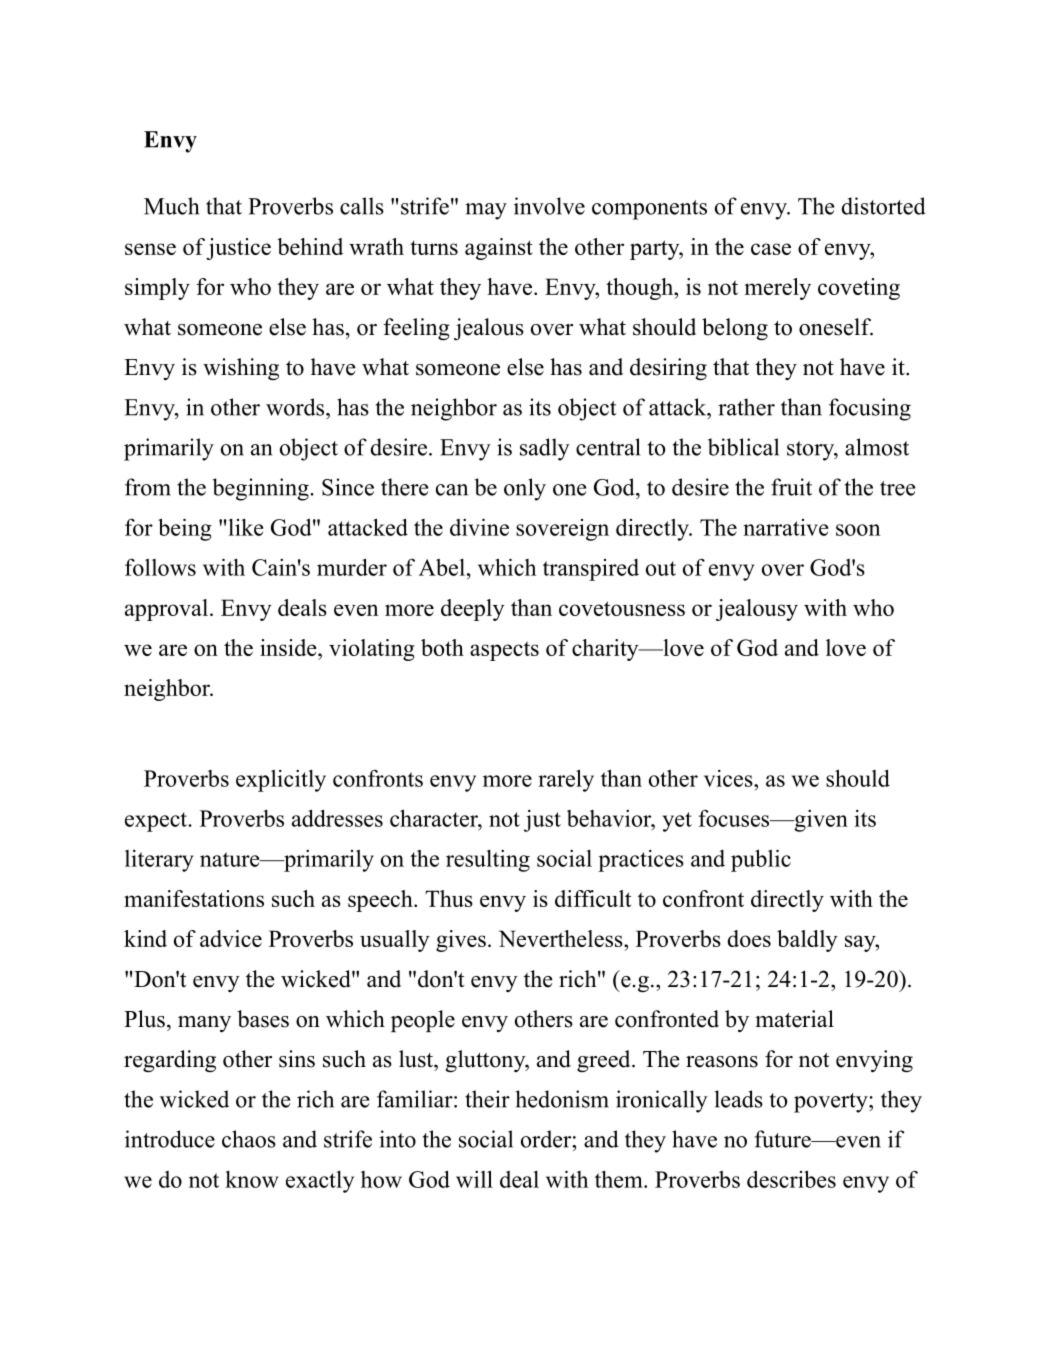 This screenshot has height=1366, width=1055. Describe the element at coordinates (479, 527) in the screenshot. I see `divine` at that location.
